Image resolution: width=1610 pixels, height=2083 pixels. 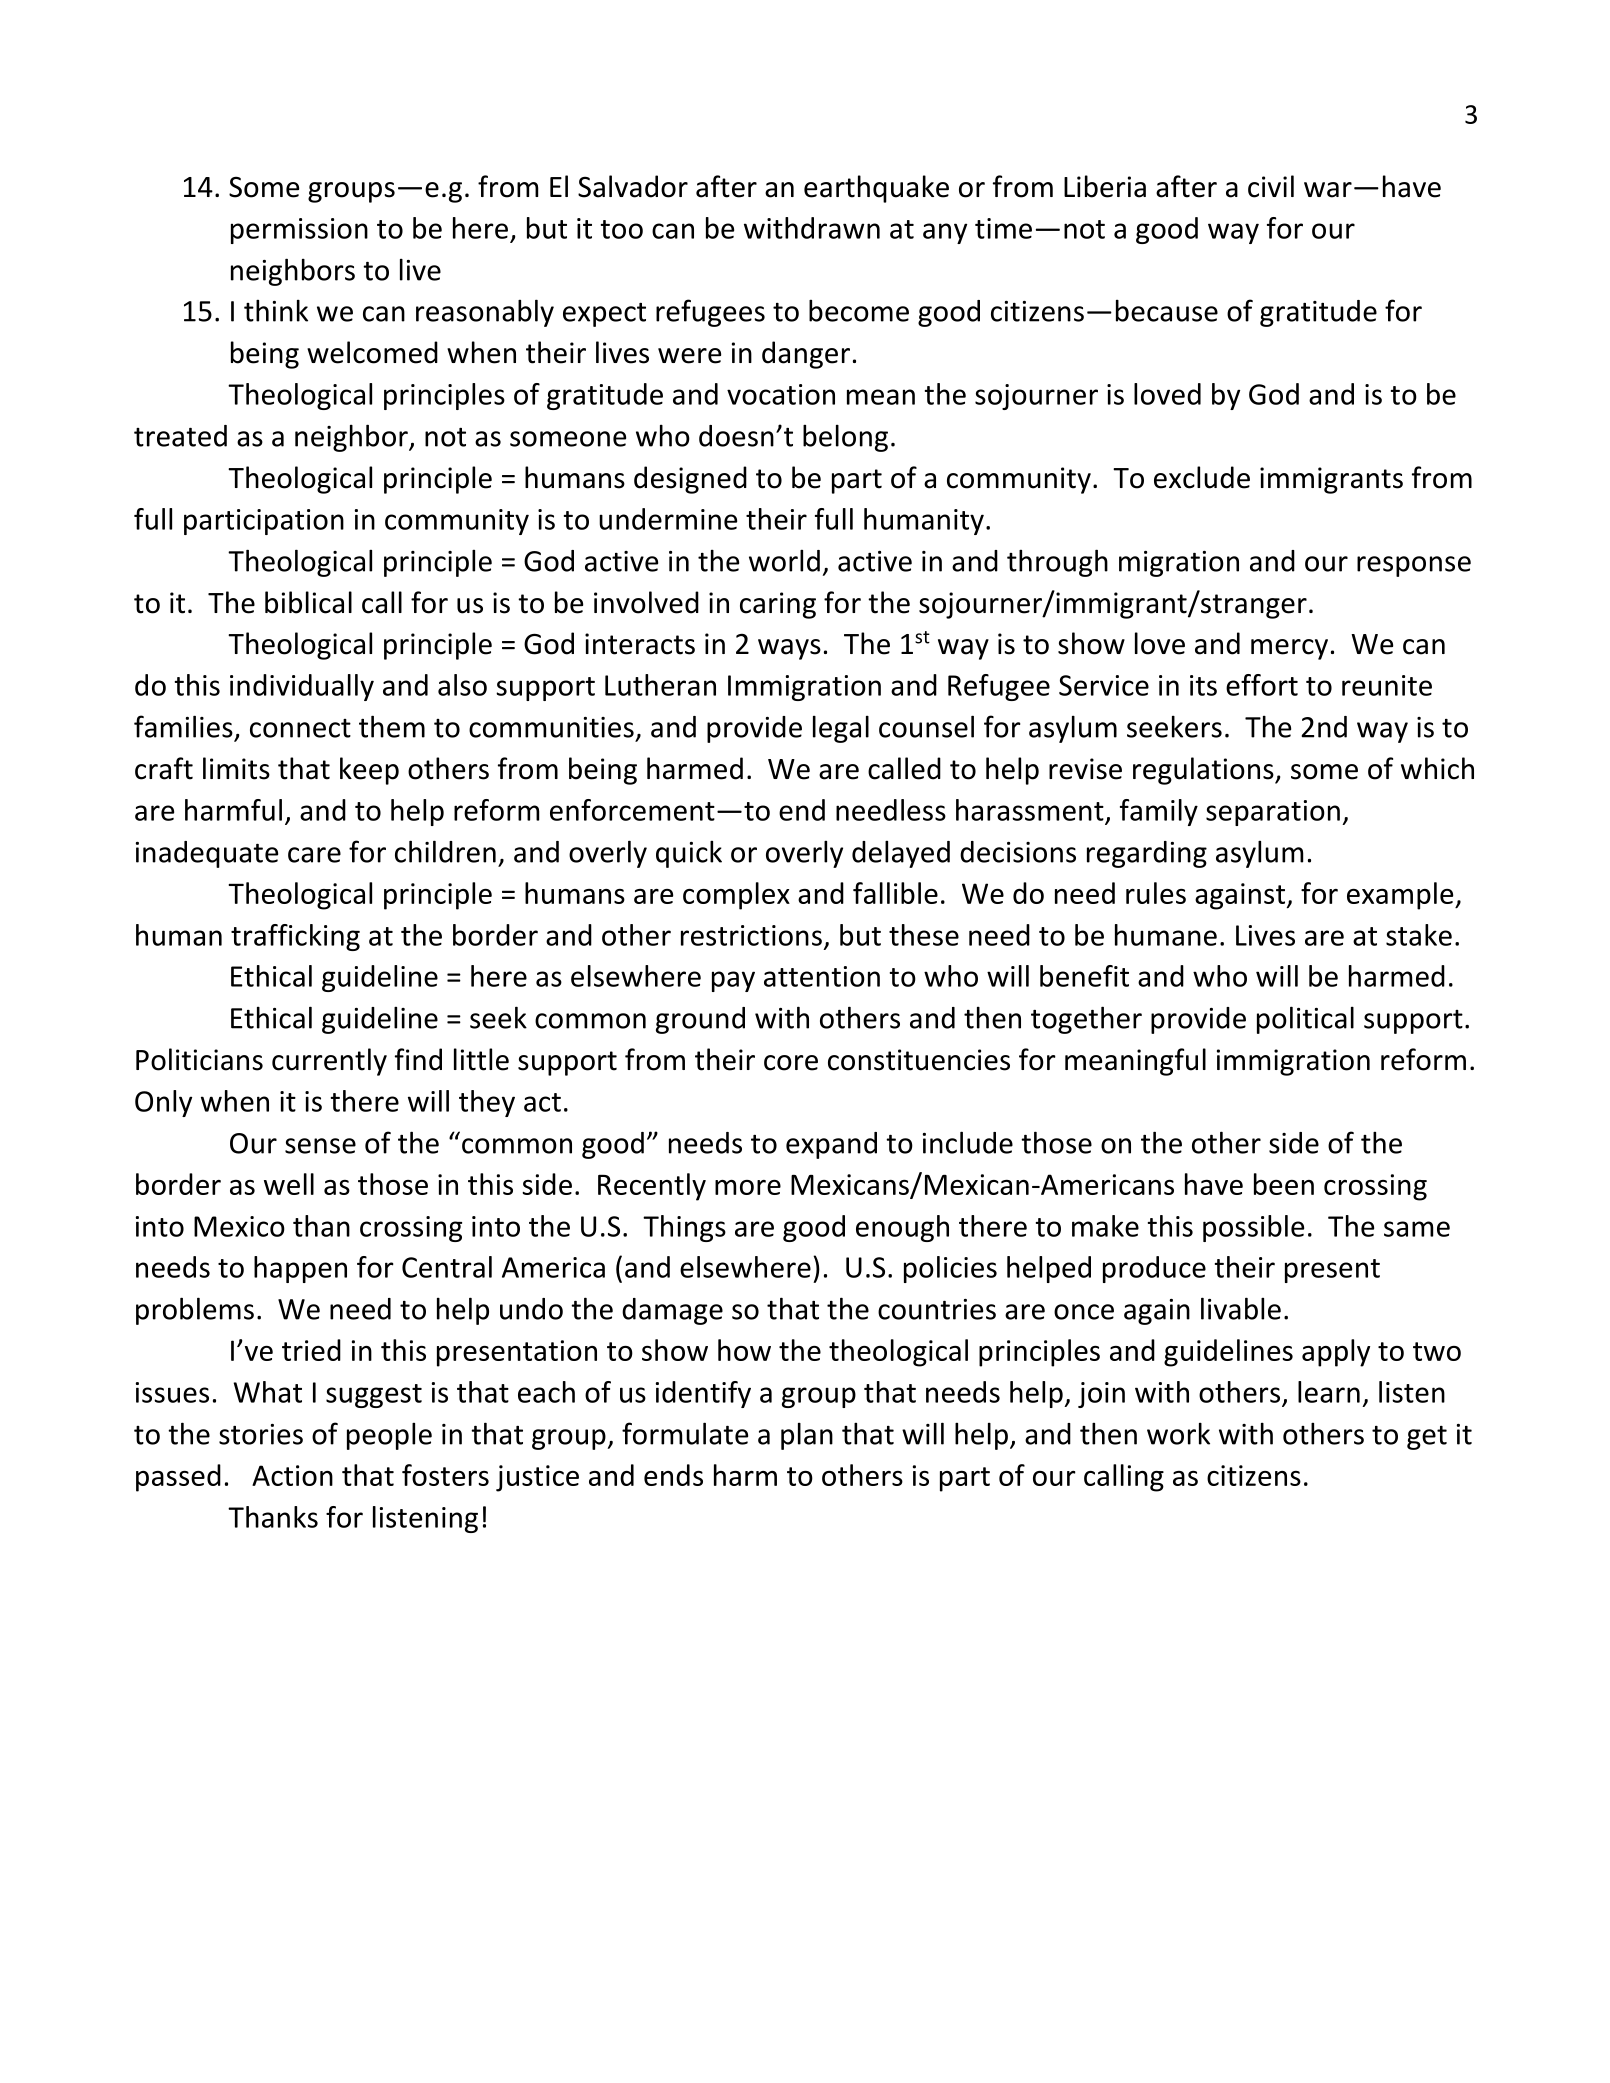 I want to click on been, so click(x=1284, y=1184).
